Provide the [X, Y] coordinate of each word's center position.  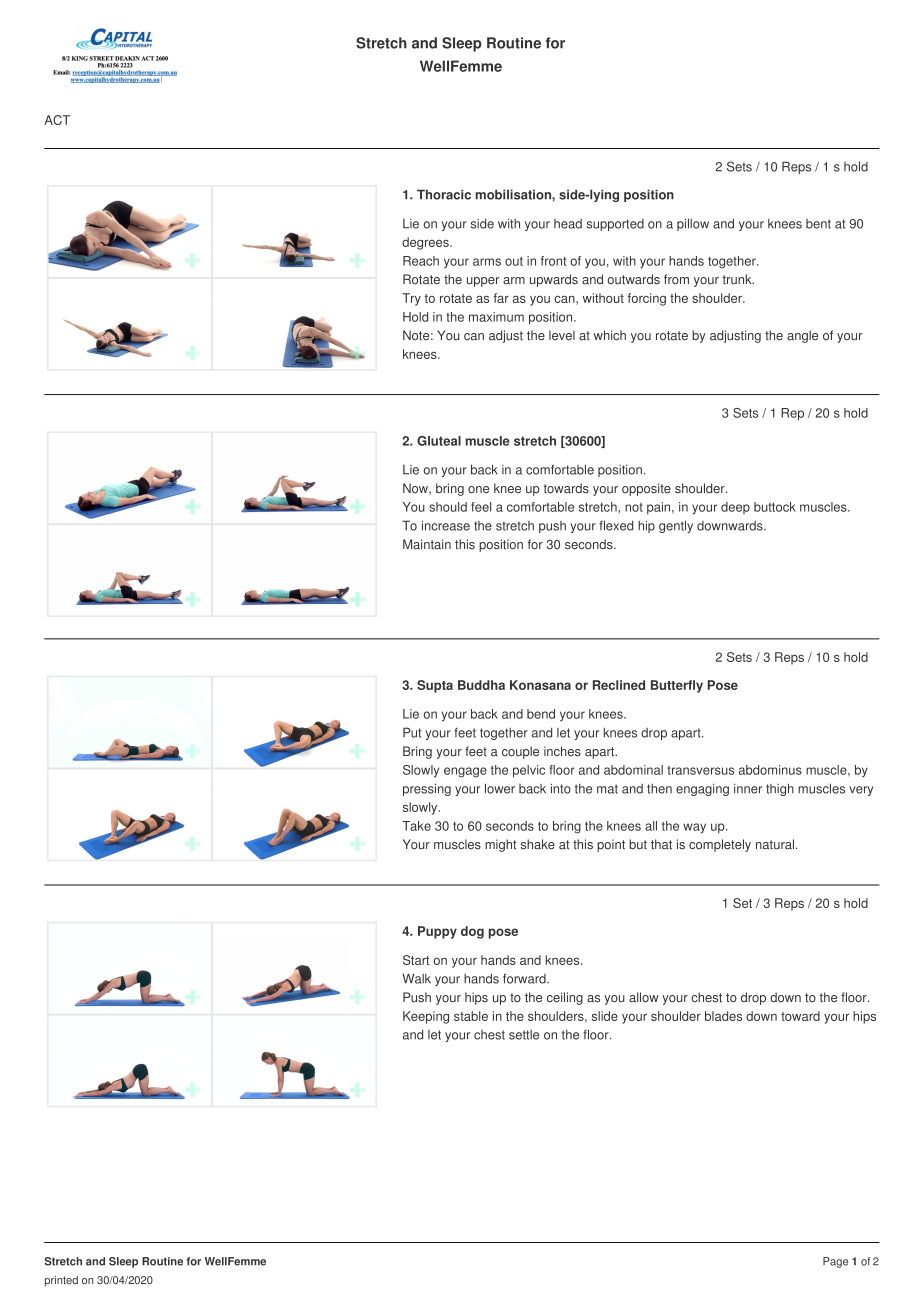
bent [818, 224]
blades [723, 1016]
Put [412, 732]
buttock [775, 507]
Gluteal [439, 441]
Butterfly [677, 686]
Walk [416, 978]
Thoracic [444, 194]
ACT [57, 120]
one [478, 490]
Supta [435, 686]
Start [416, 960]
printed [61, 1281]
